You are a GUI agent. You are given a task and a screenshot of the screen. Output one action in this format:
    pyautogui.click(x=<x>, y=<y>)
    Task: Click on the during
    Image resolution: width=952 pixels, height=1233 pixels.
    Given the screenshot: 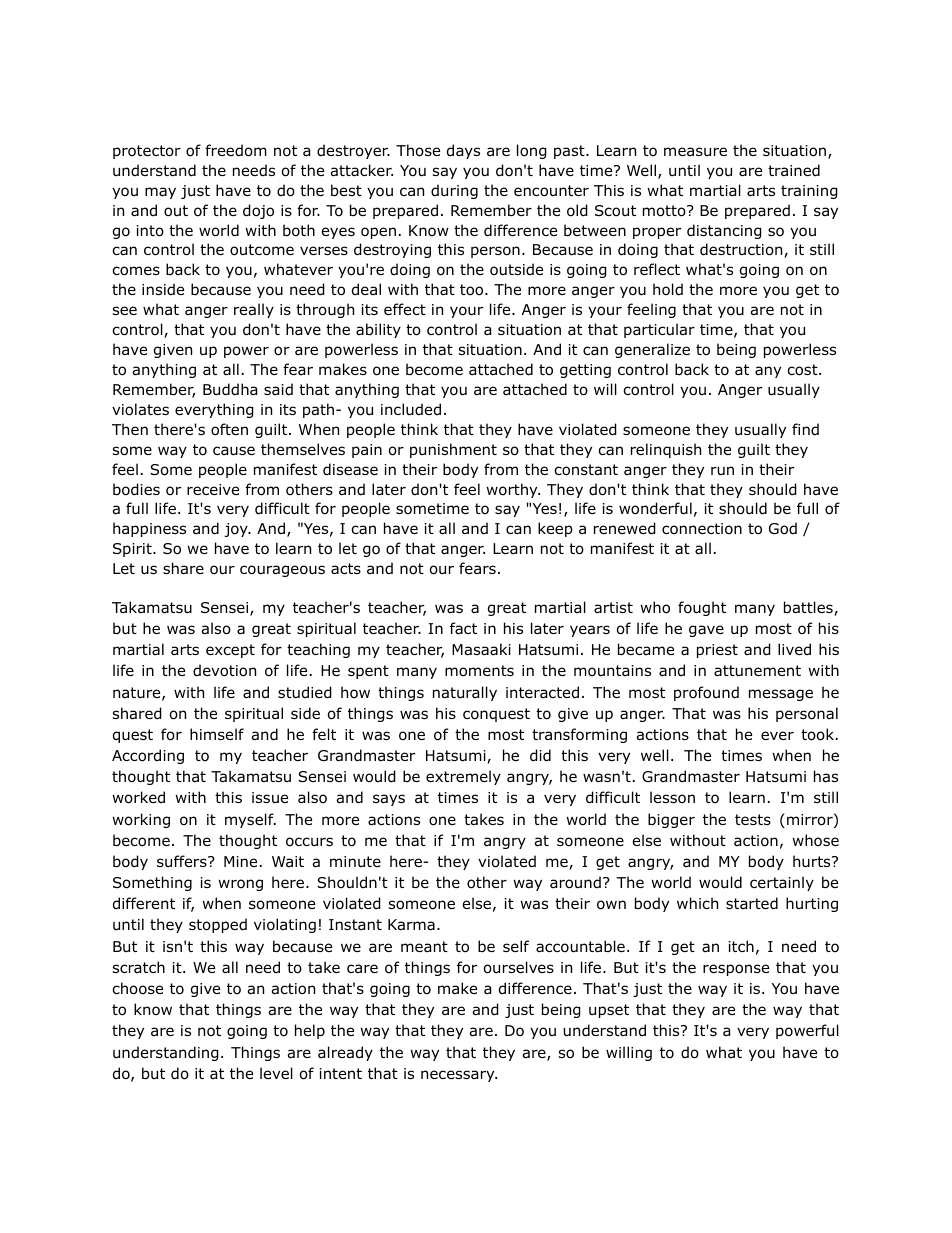 What is the action you would take?
    pyautogui.click(x=454, y=191)
